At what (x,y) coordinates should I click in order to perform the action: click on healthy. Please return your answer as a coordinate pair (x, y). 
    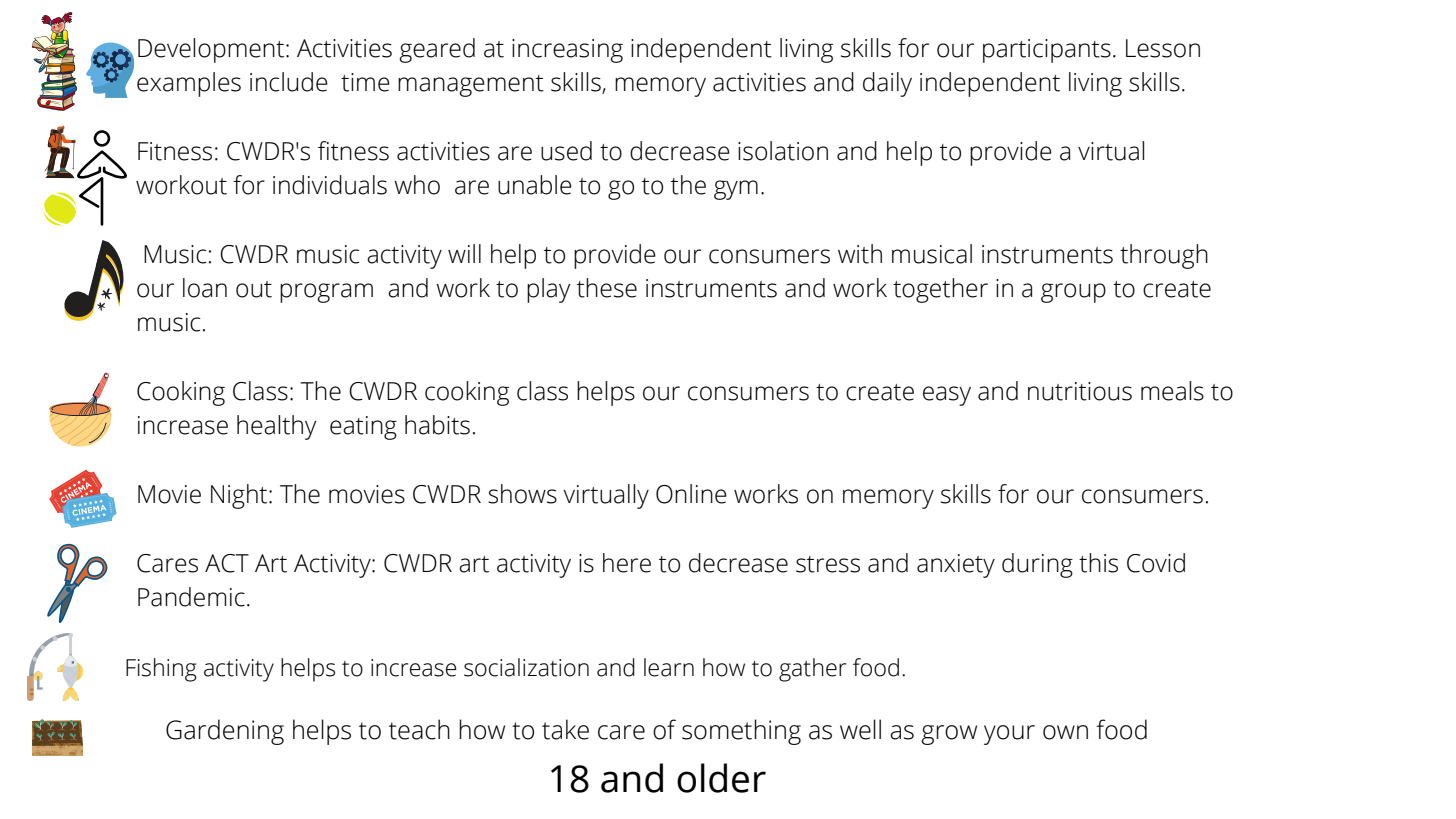
    Looking at the image, I should click on (277, 427).
